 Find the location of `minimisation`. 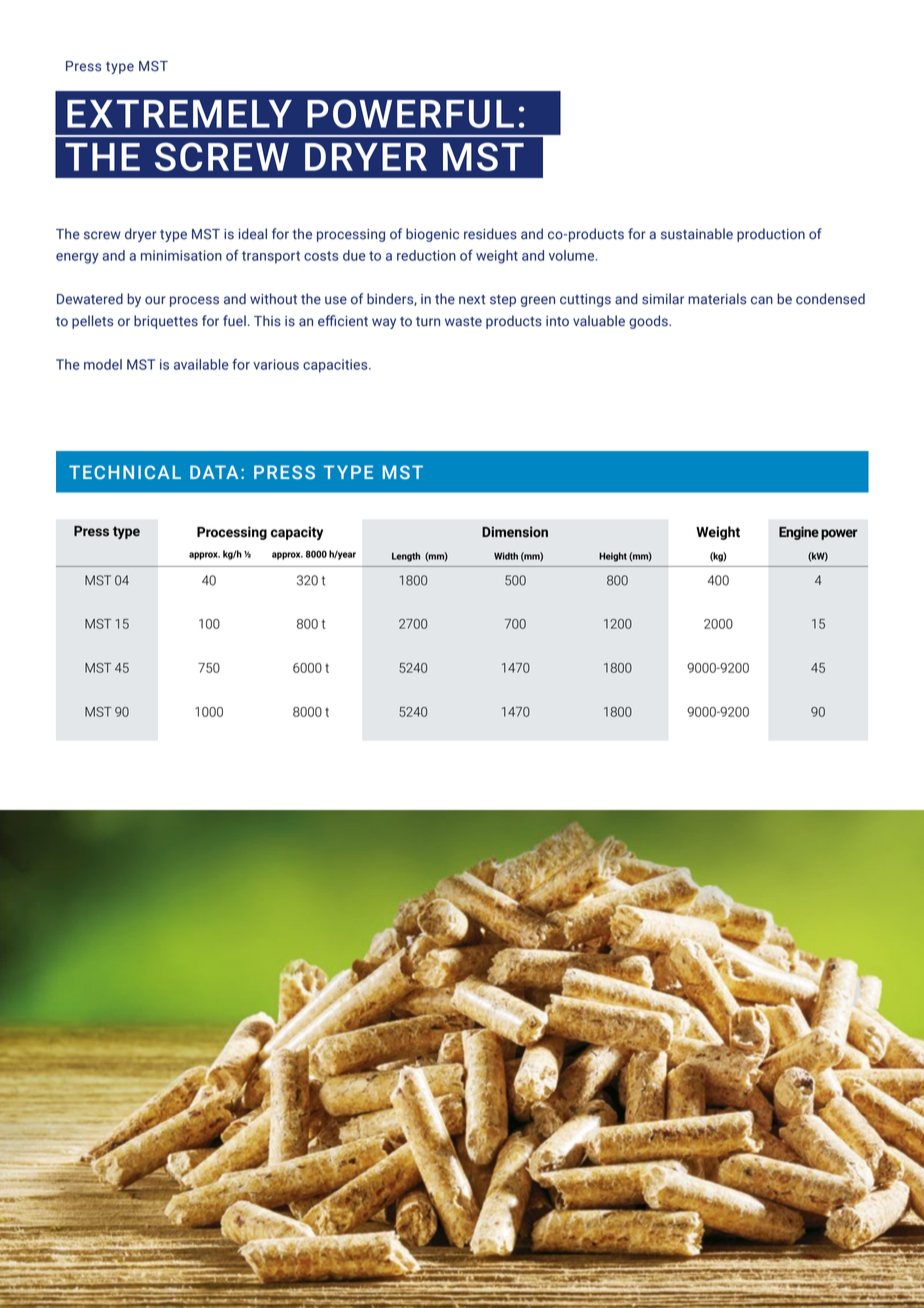

minimisation is located at coordinates (181, 255).
